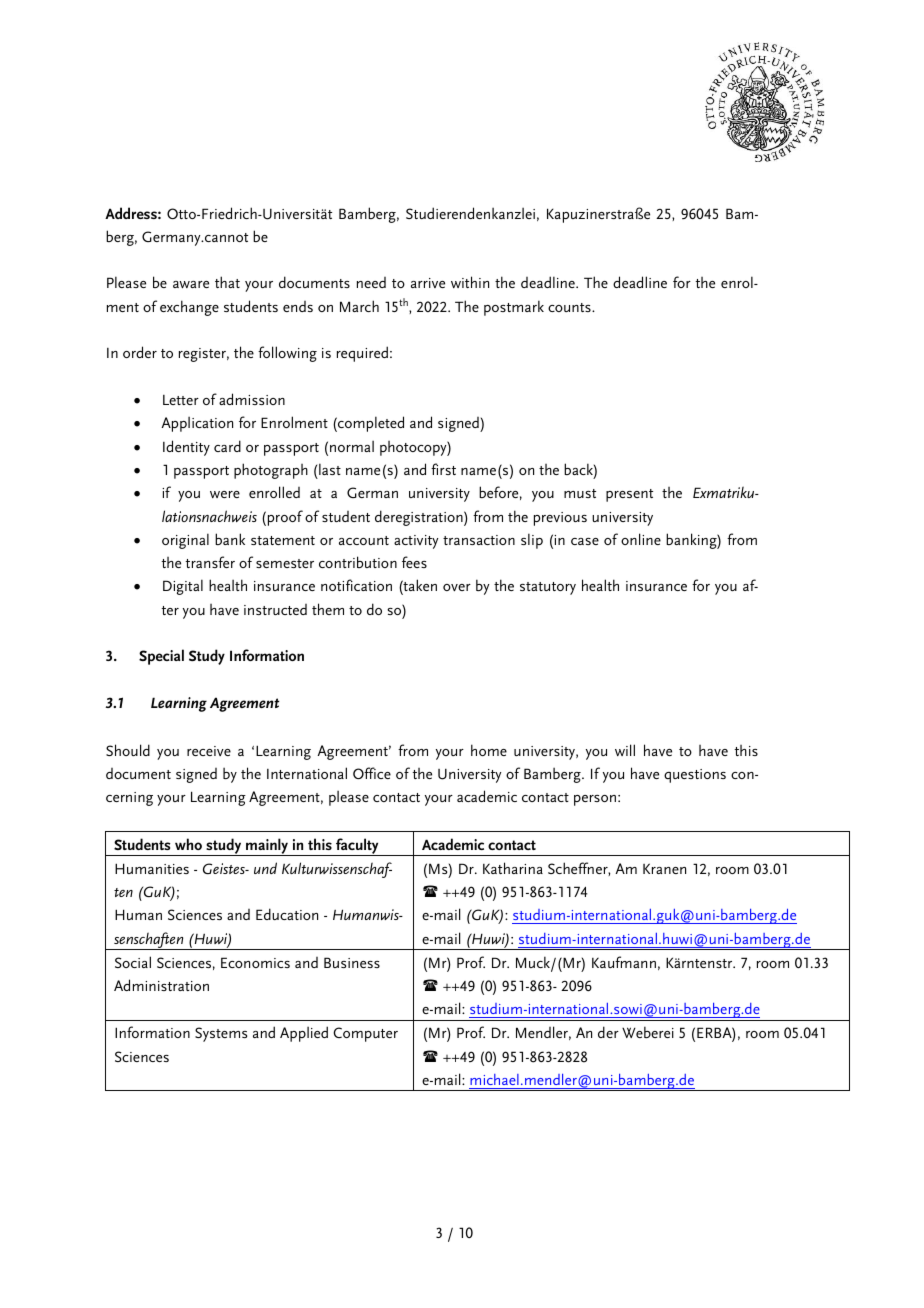  Describe the element at coordinates (221, 1034) in the image. I see `Systems` at that location.
